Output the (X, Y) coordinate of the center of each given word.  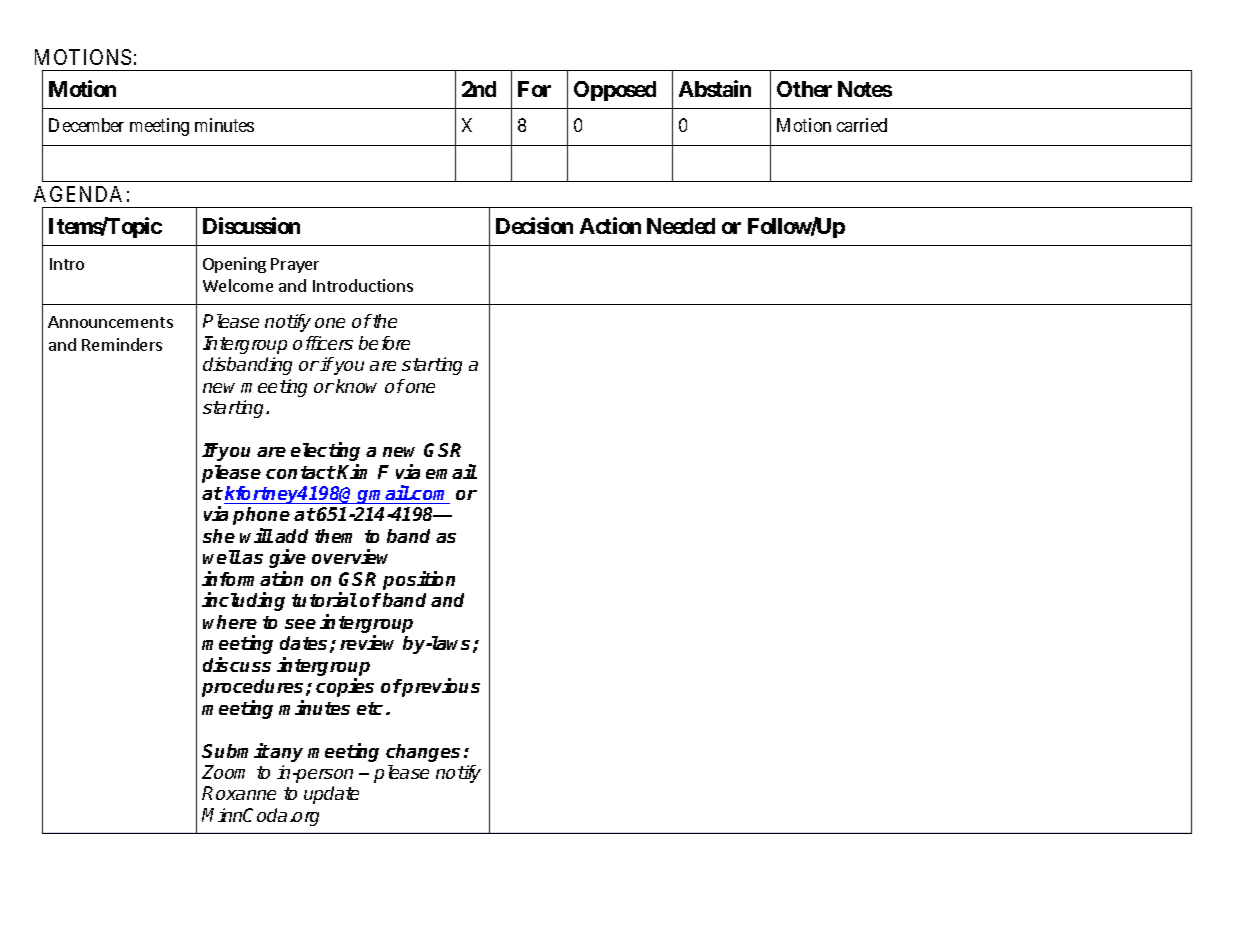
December (86, 125)
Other (804, 89)
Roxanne (239, 793)
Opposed (615, 91)
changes (423, 753)
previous (440, 687)
